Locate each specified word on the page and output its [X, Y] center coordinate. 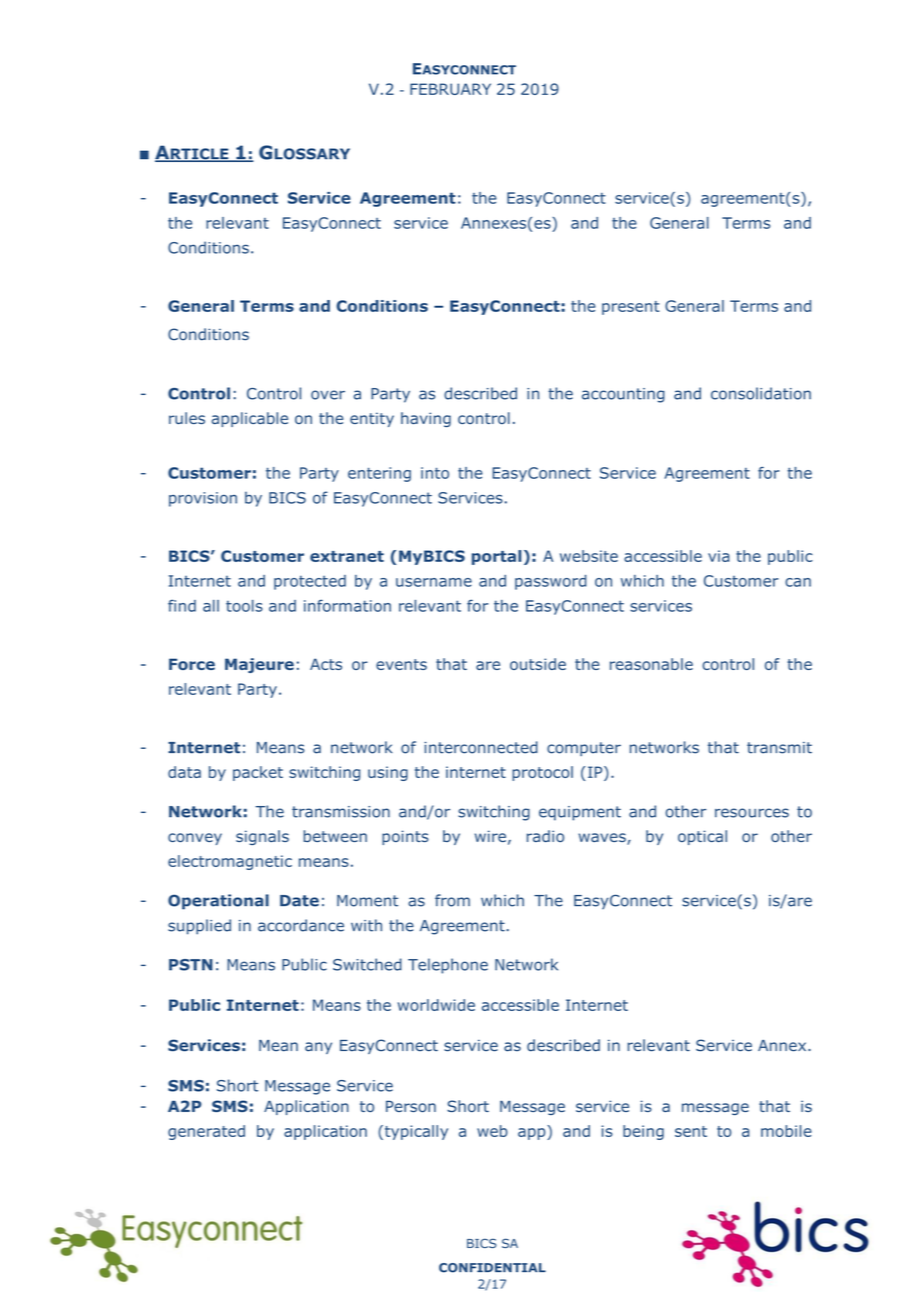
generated [206, 1132]
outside [538, 664]
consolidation [761, 393]
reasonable [651, 664]
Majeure [259, 665]
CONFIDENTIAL [492, 1268]
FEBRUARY [450, 89]
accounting [623, 395]
